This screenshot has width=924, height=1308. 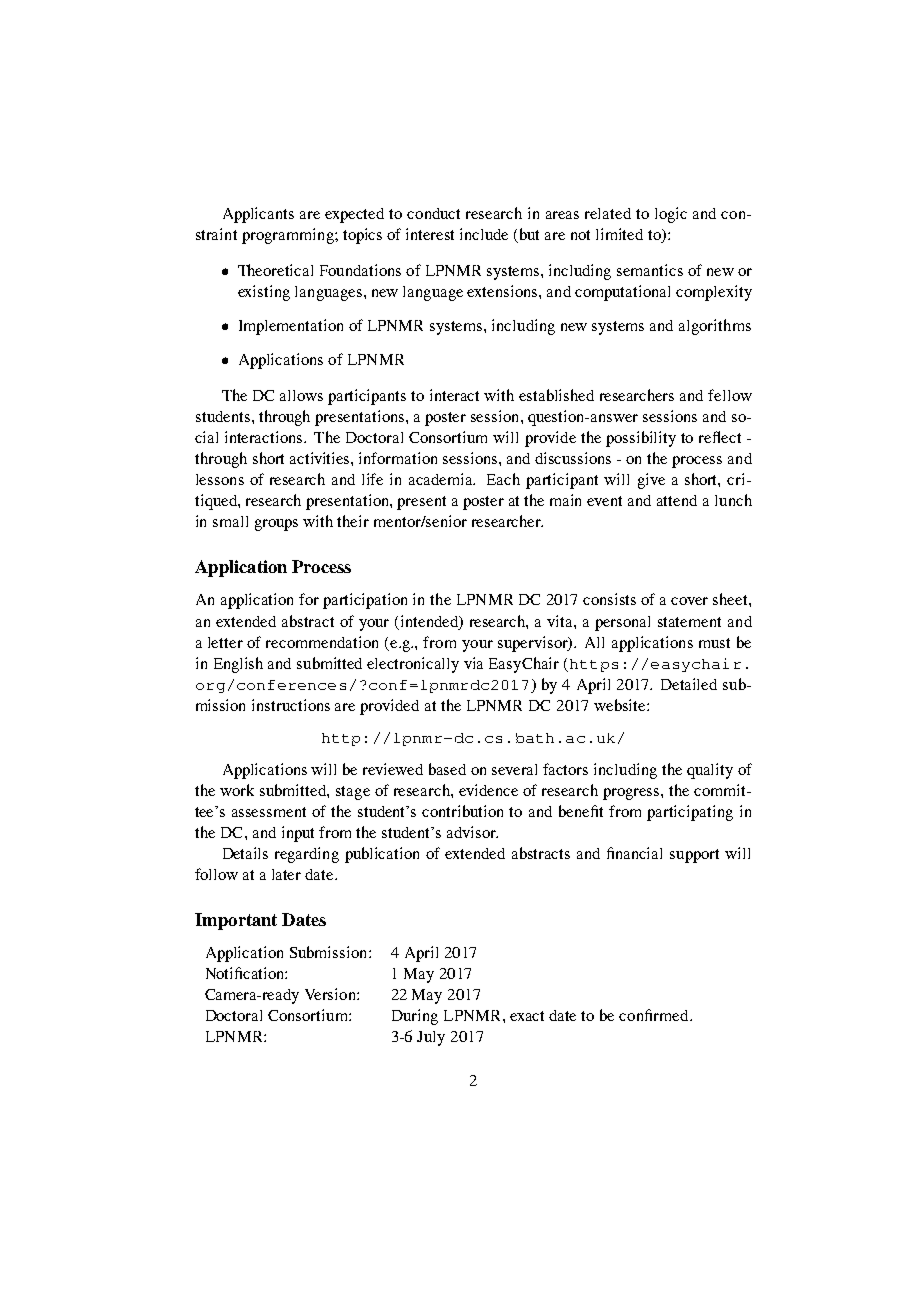 What do you see at coordinates (473, 663) in the screenshot?
I see `via` at bounding box center [473, 663].
